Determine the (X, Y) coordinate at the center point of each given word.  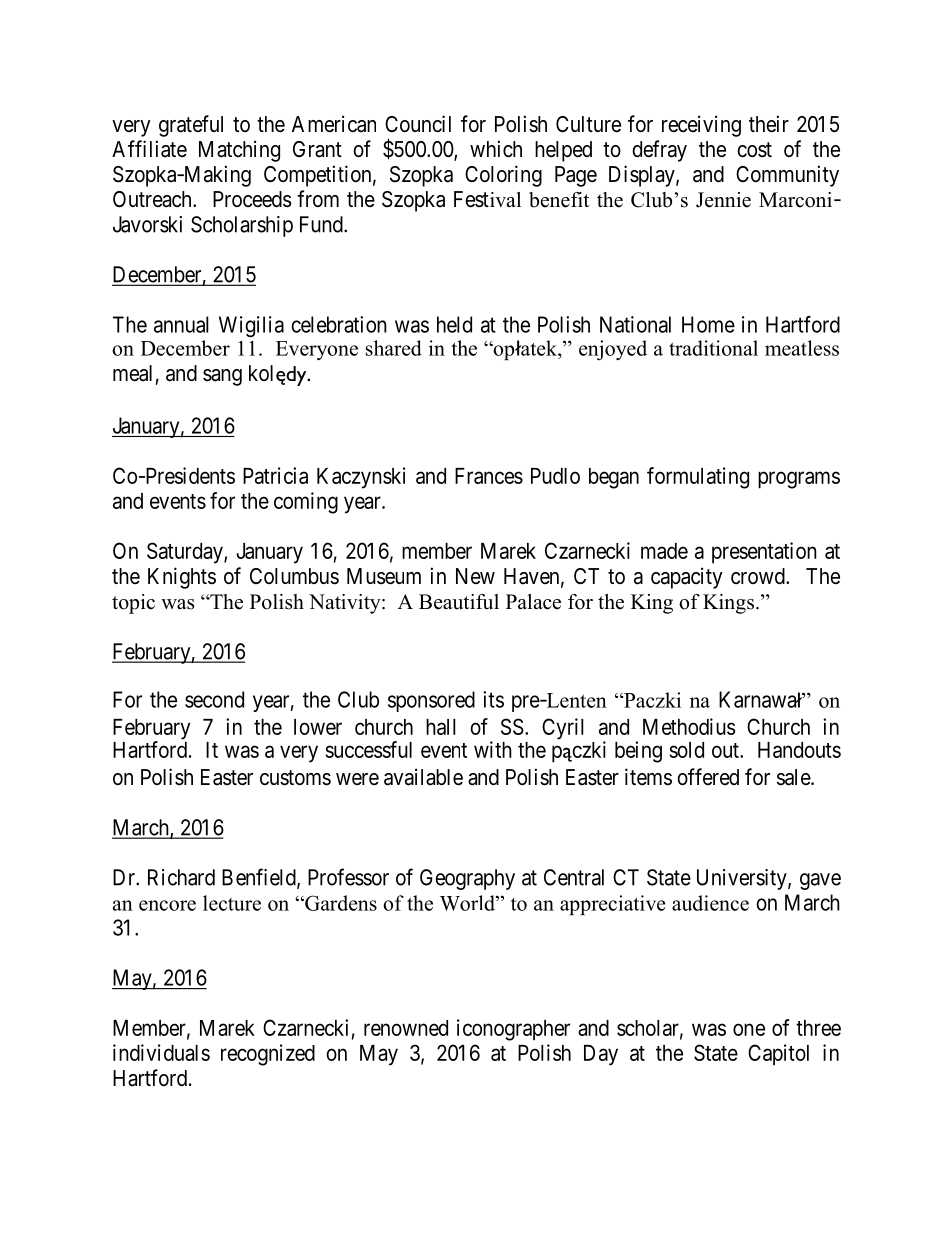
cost (754, 150)
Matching (239, 151)
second (214, 699)
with (493, 749)
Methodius (689, 726)
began (614, 478)
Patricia (275, 475)
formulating (698, 478)
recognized (268, 1055)
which (496, 149)
